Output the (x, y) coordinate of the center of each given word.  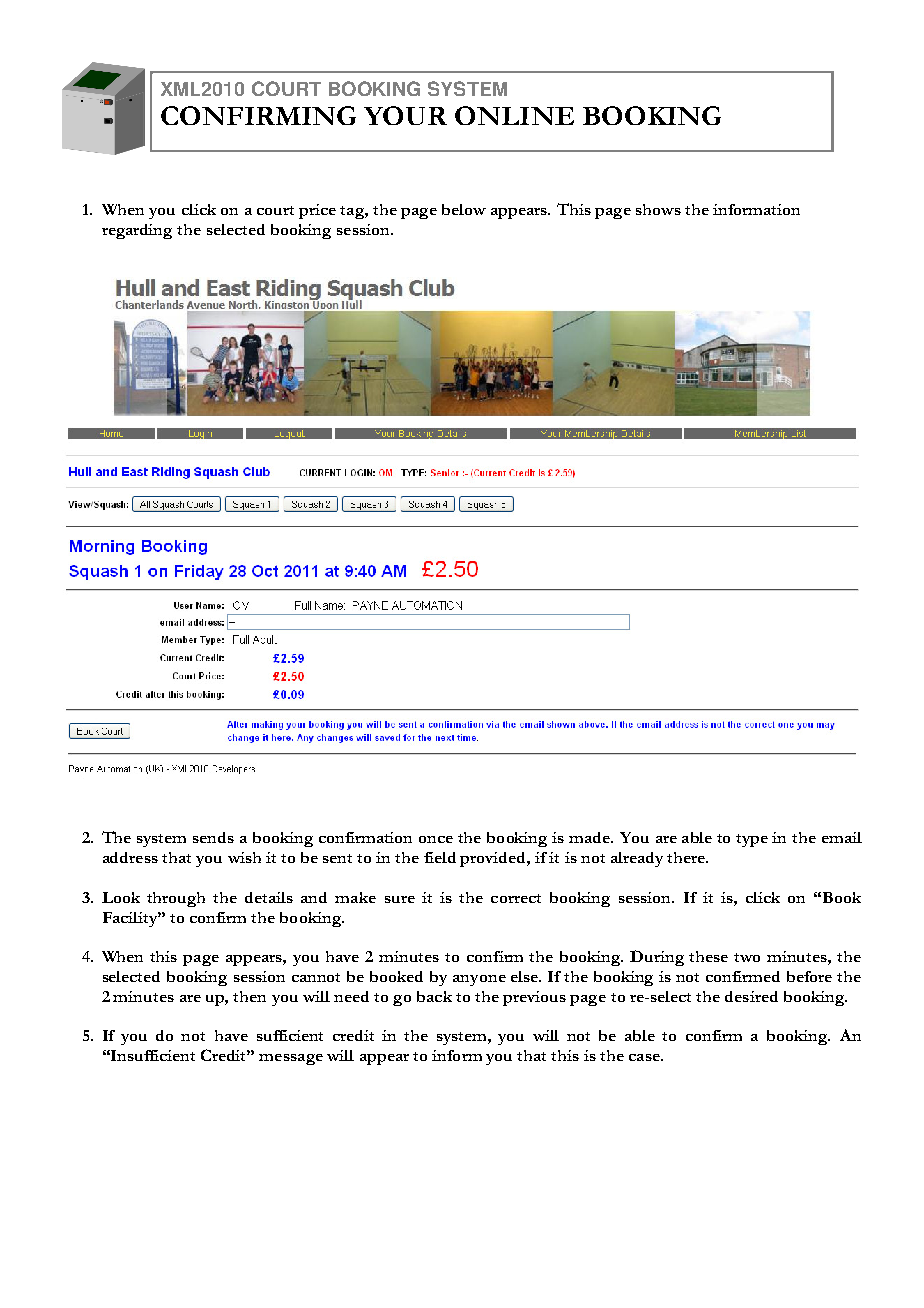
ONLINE (514, 115)
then (249, 996)
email (842, 837)
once (436, 839)
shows (658, 209)
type (752, 840)
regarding (137, 231)
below (464, 209)
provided (494, 859)
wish (244, 857)
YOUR (405, 115)
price (317, 211)
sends (213, 837)
